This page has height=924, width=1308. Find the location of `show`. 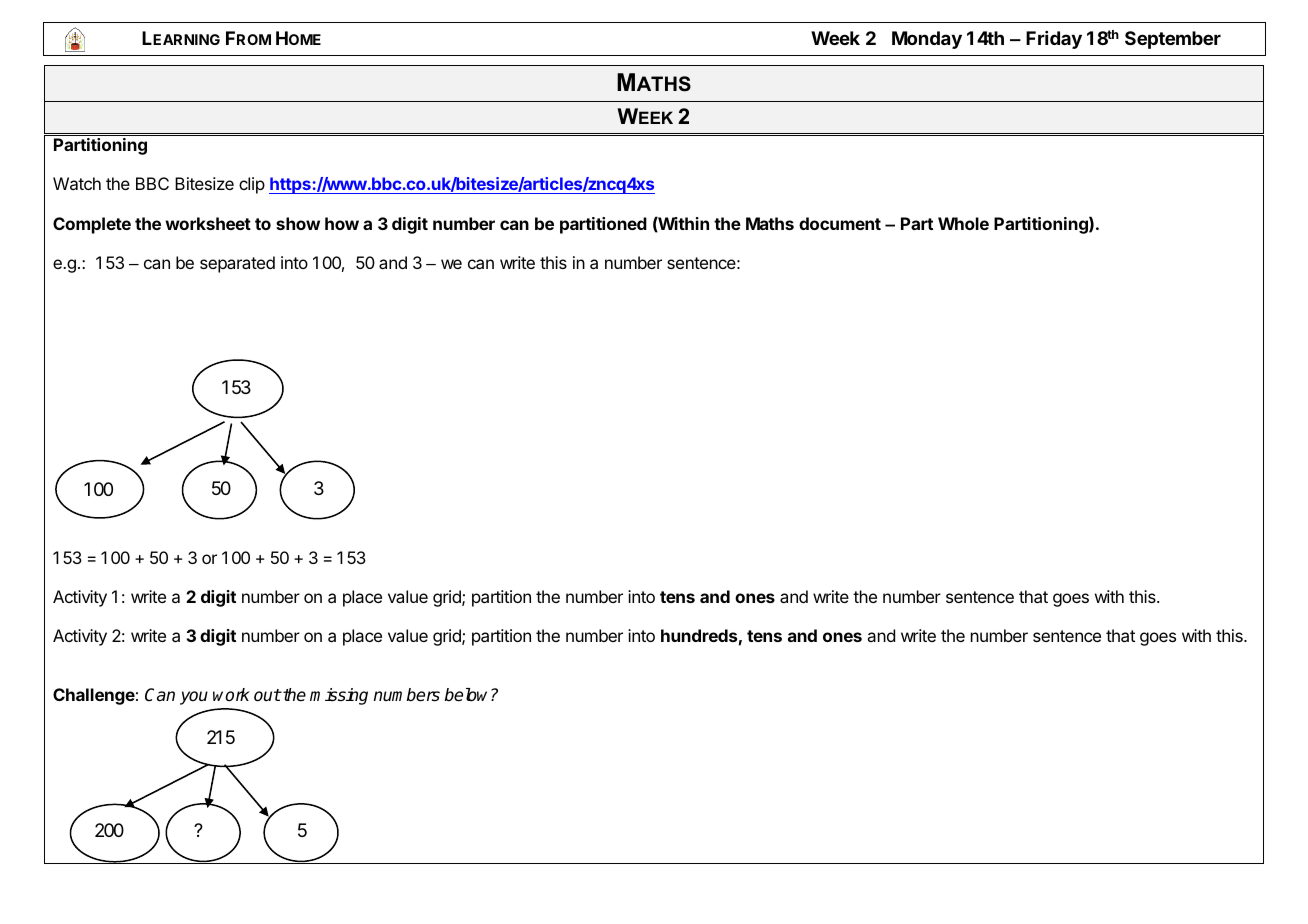

show is located at coordinates (298, 223).
